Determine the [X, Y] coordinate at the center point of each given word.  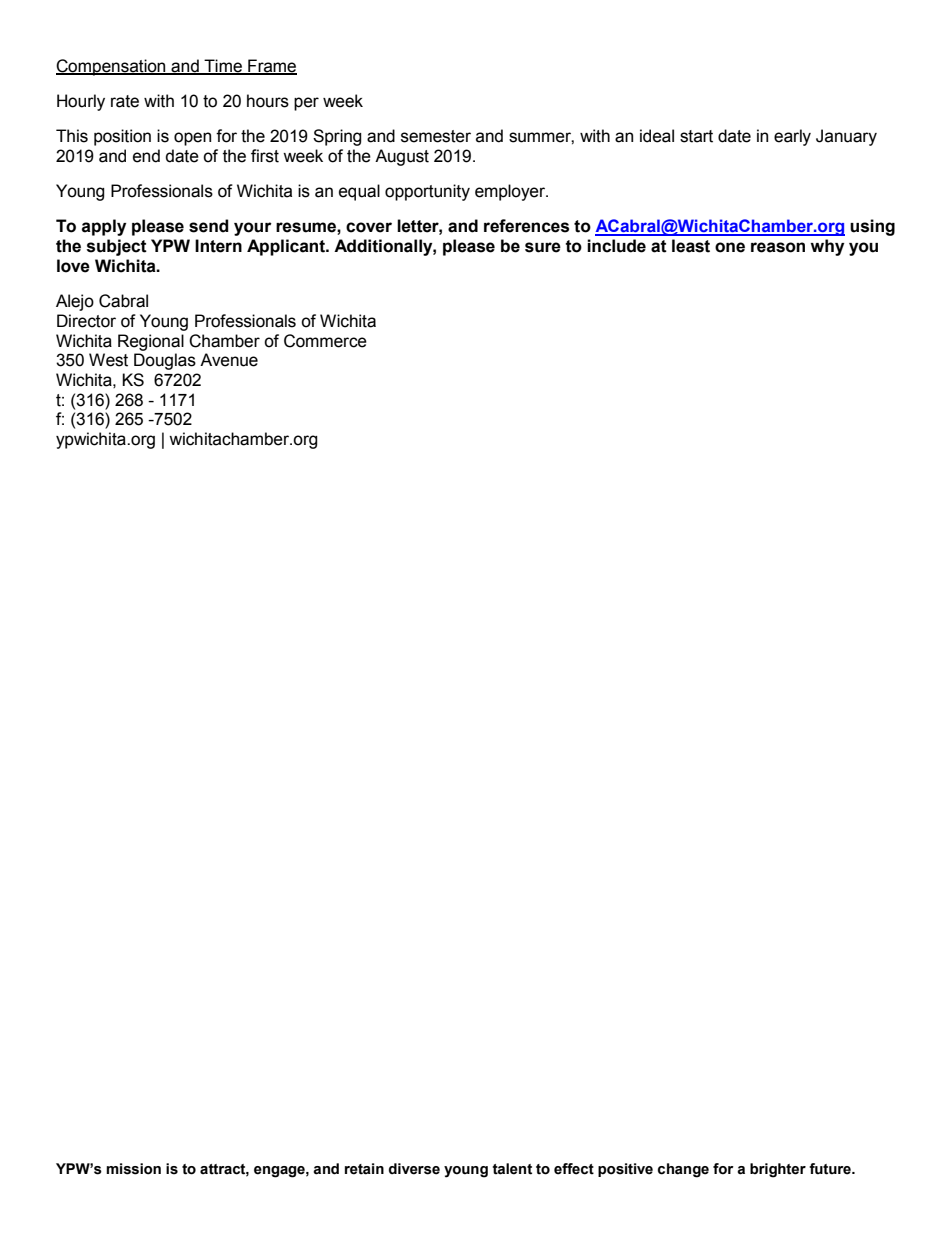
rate [125, 101]
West [108, 360]
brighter [778, 1170]
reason [778, 247]
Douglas [165, 361]
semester [436, 136]
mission [133, 1169]
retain [364, 1169]
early [792, 137]
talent [512, 1169]
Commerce [325, 341]
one [730, 247]
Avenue [229, 360]
